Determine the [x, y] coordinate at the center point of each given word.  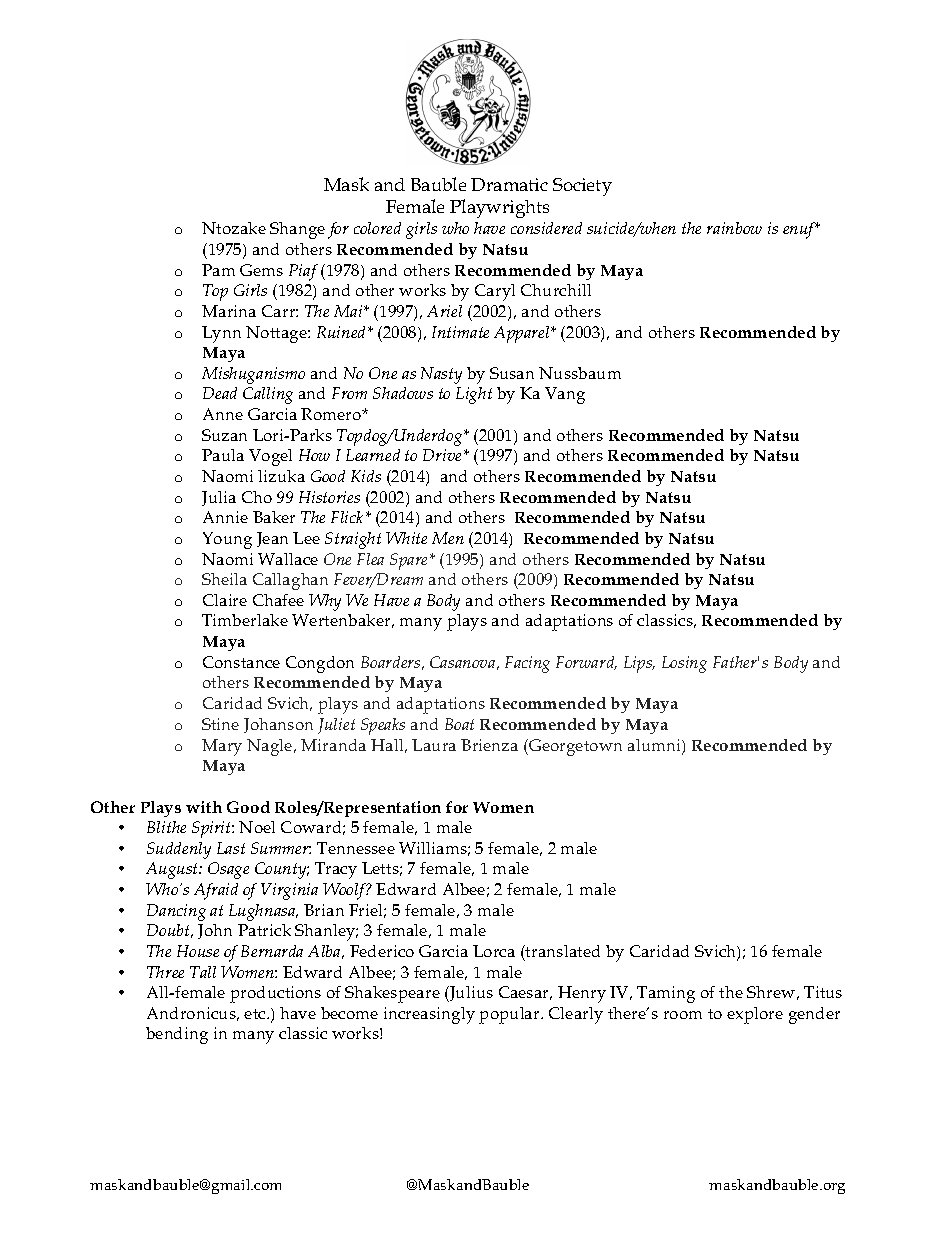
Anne [223, 414]
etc [256, 1014]
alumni [655, 746]
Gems [261, 270]
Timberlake [245, 620]
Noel [257, 827]
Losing [684, 664]
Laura [434, 745]
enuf [801, 230]
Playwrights [499, 208]
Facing [527, 664]
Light [474, 395]
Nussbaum [580, 373]
